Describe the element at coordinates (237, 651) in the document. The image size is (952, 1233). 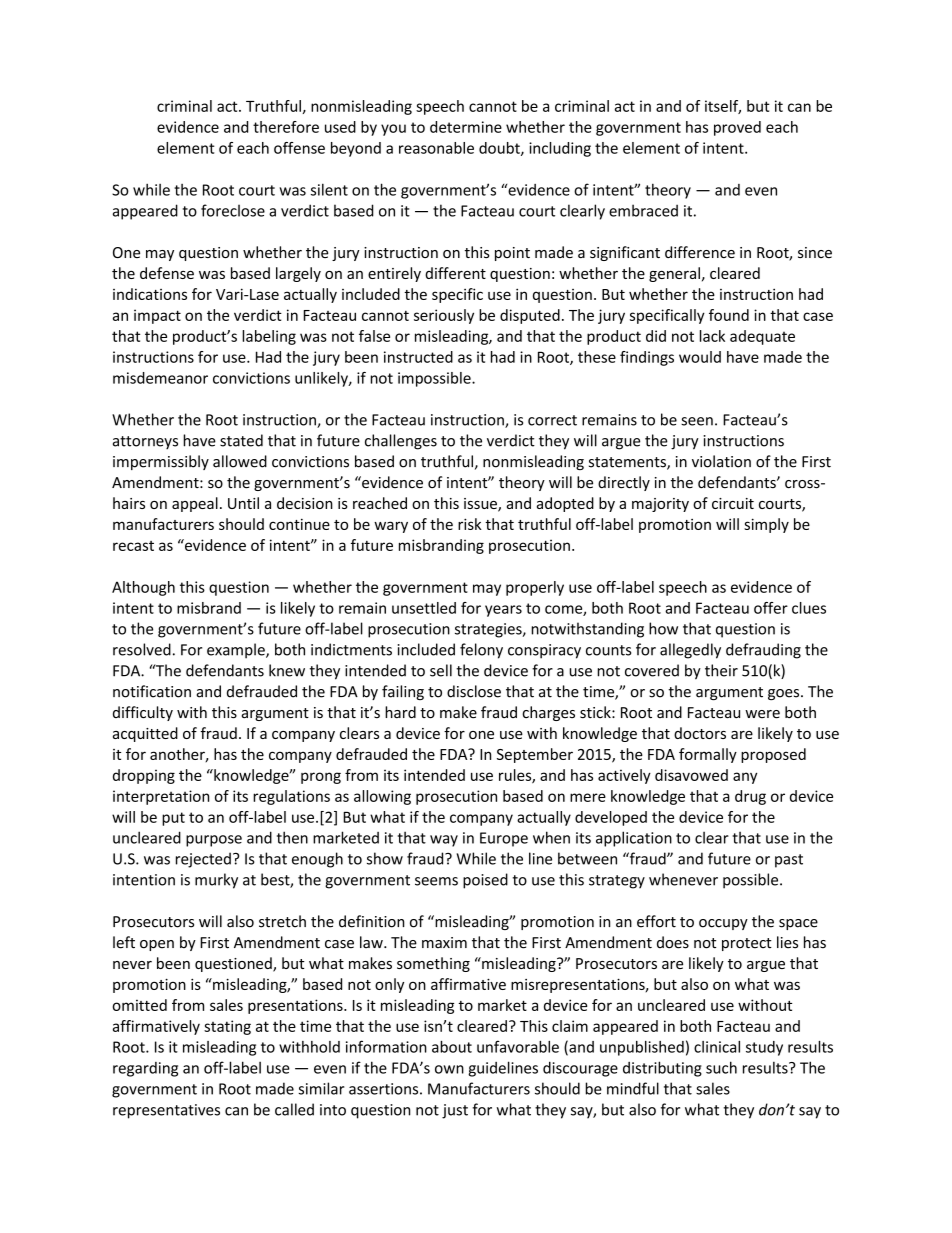
I see `example` at that location.
